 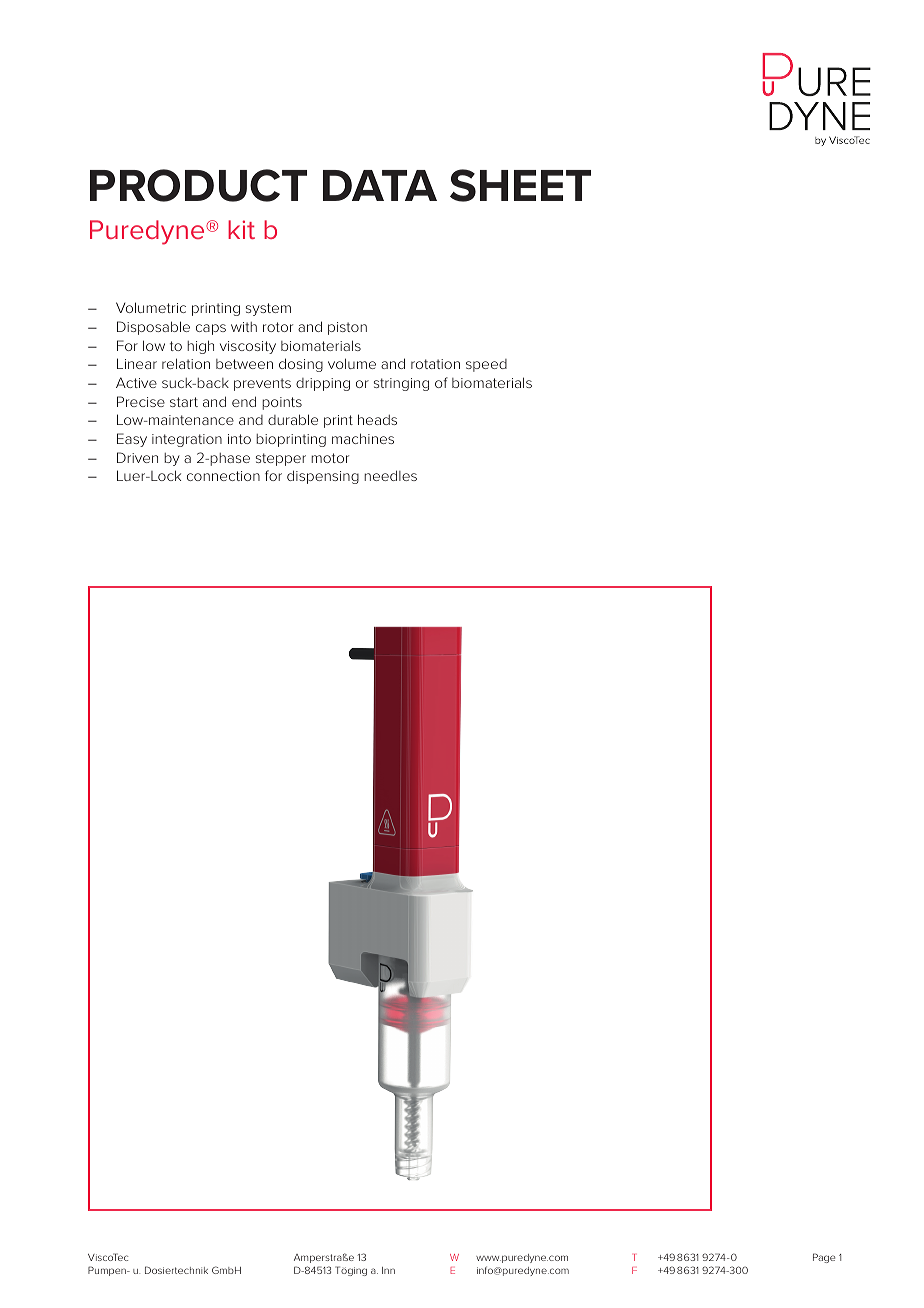 What do you see at coordinates (435, 364) in the image?
I see `rotation` at bounding box center [435, 364].
